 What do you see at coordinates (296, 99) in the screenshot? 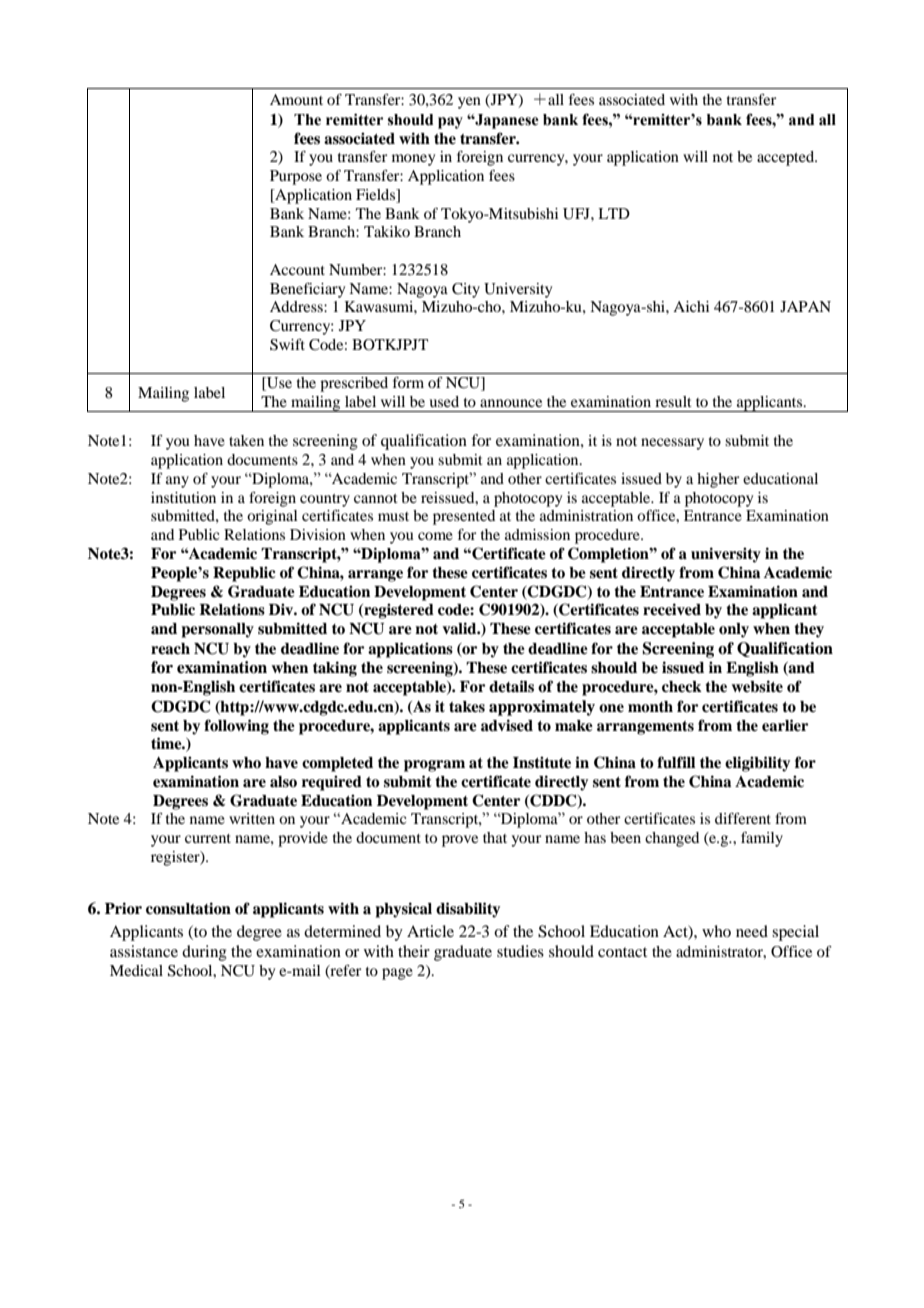
I see `Amount` at bounding box center [296, 99].
